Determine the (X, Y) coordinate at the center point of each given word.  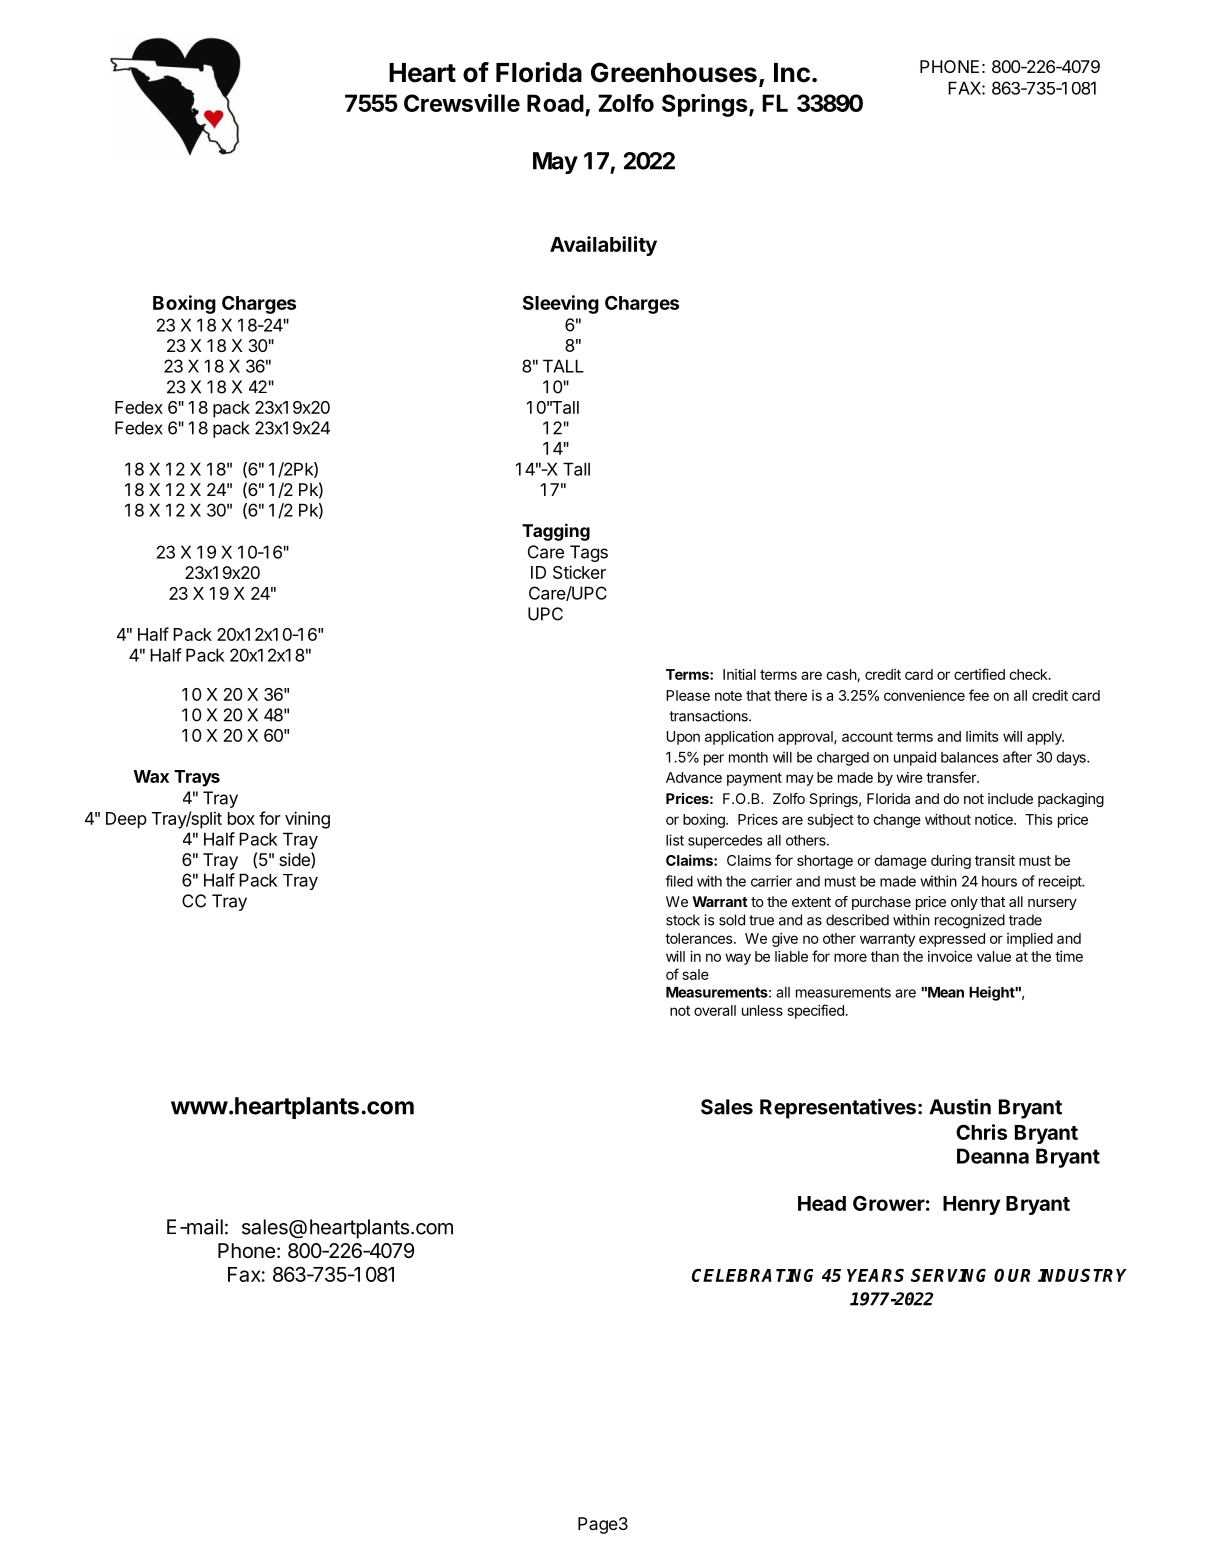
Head (822, 1203)
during (951, 862)
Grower (889, 1203)
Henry (971, 1205)
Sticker (579, 572)
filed (679, 881)
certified (979, 674)
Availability (603, 246)
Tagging (556, 532)
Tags (589, 553)
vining (307, 820)
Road (555, 103)
